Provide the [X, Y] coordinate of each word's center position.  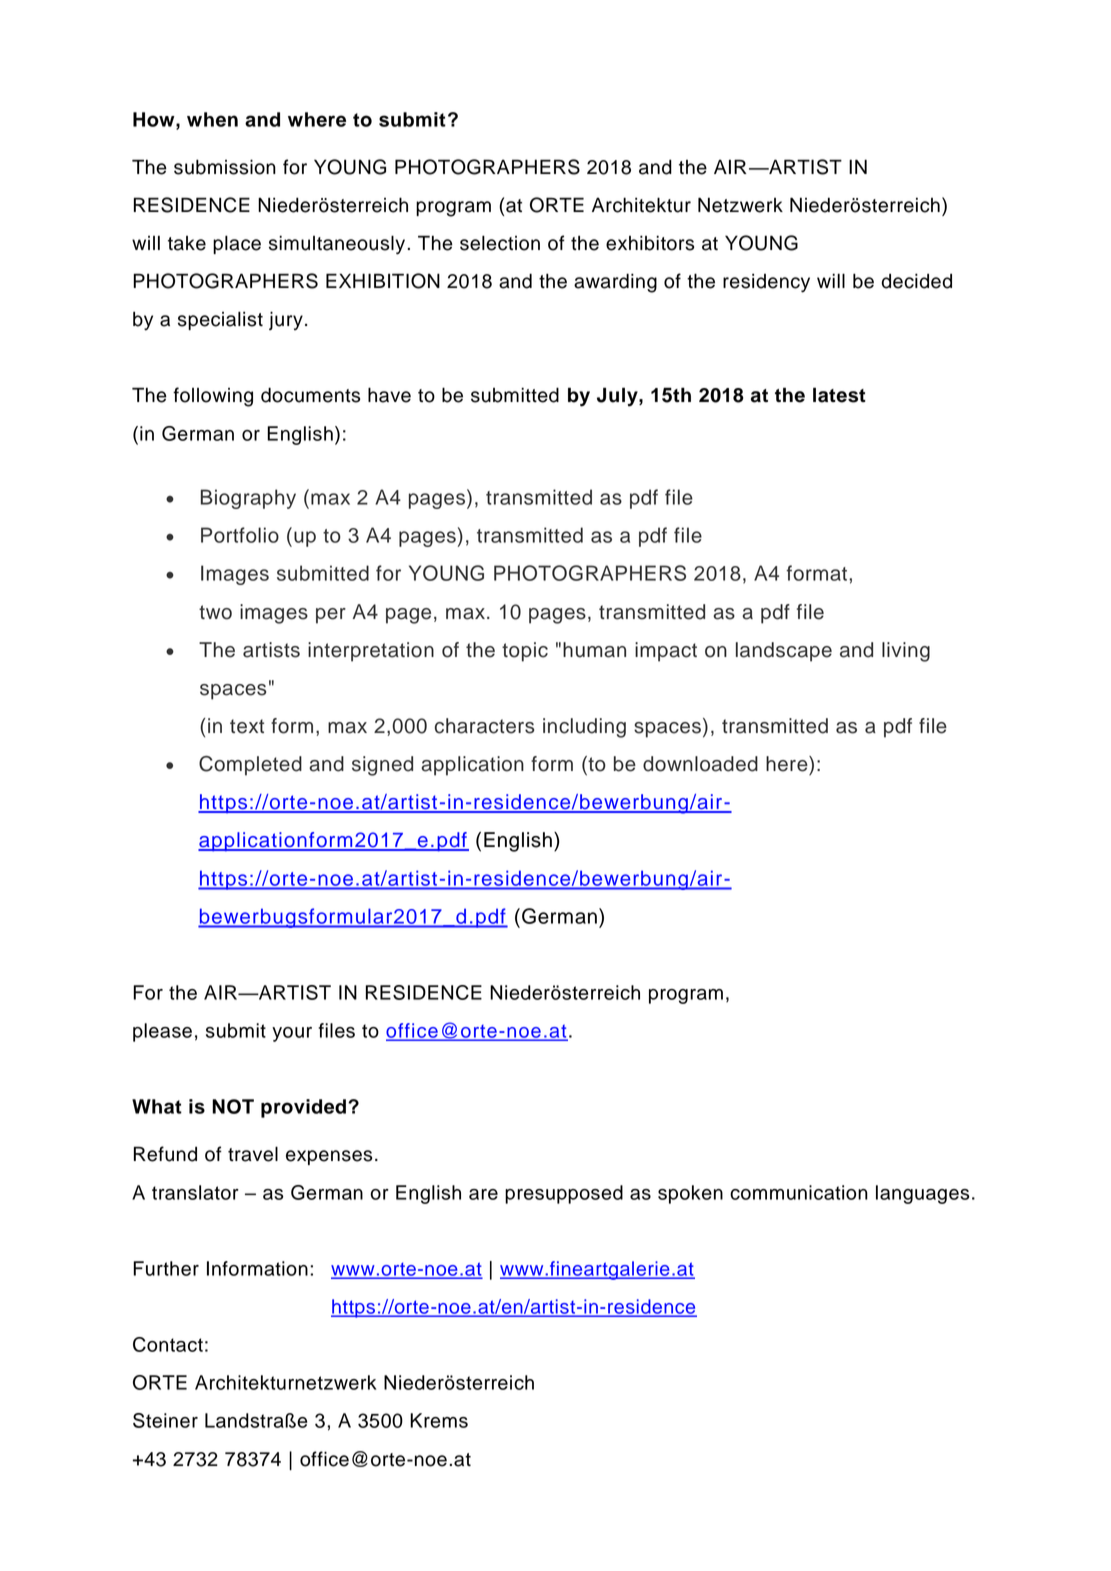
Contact [168, 1344]
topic [525, 652]
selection [500, 243]
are [483, 1194]
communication [799, 1192]
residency [766, 283]
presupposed [564, 1194]
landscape [784, 652]
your [292, 1034]
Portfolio [240, 535]
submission [225, 167]
